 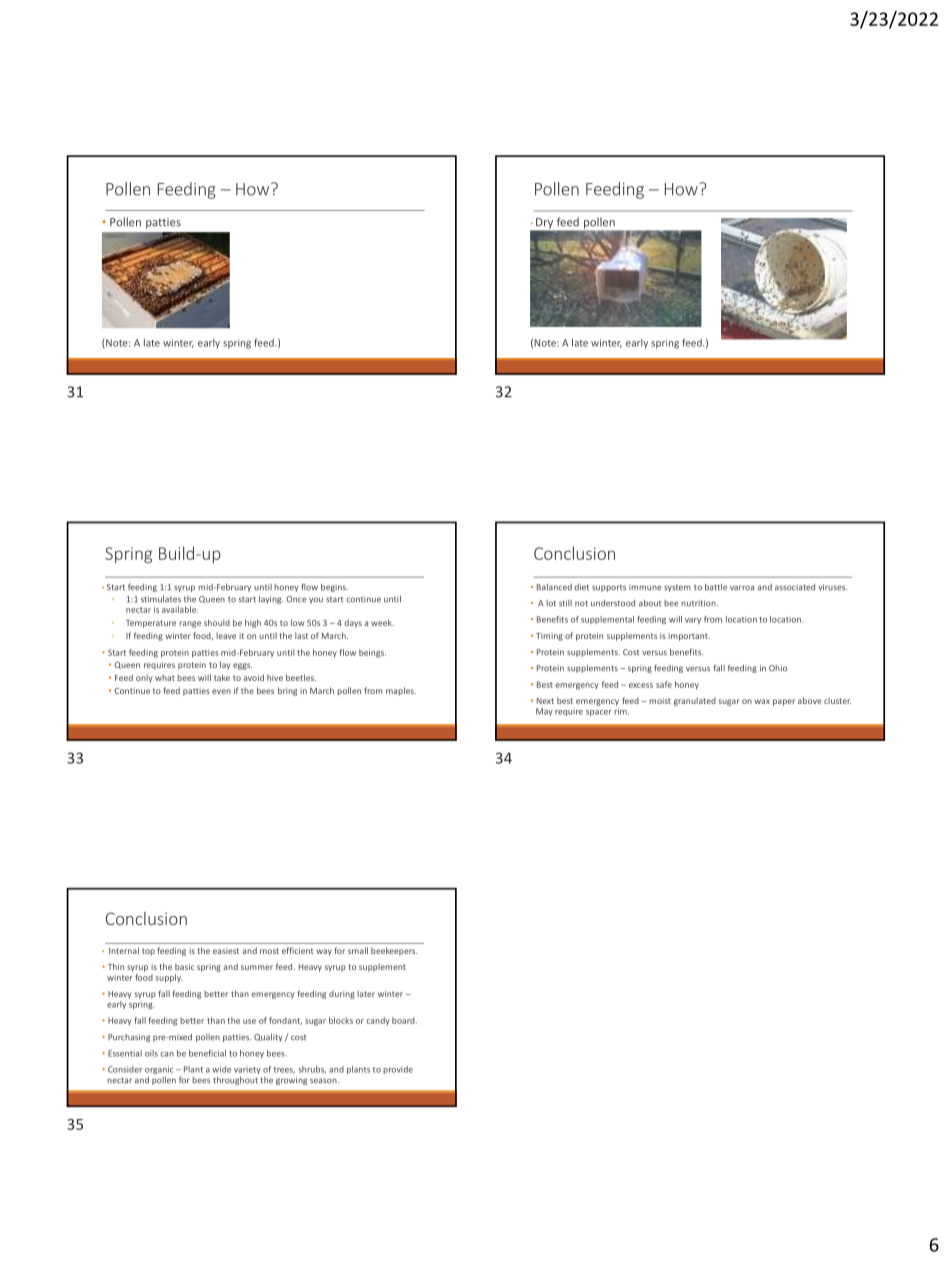 I want to click on varroa, so click(x=742, y=588).
